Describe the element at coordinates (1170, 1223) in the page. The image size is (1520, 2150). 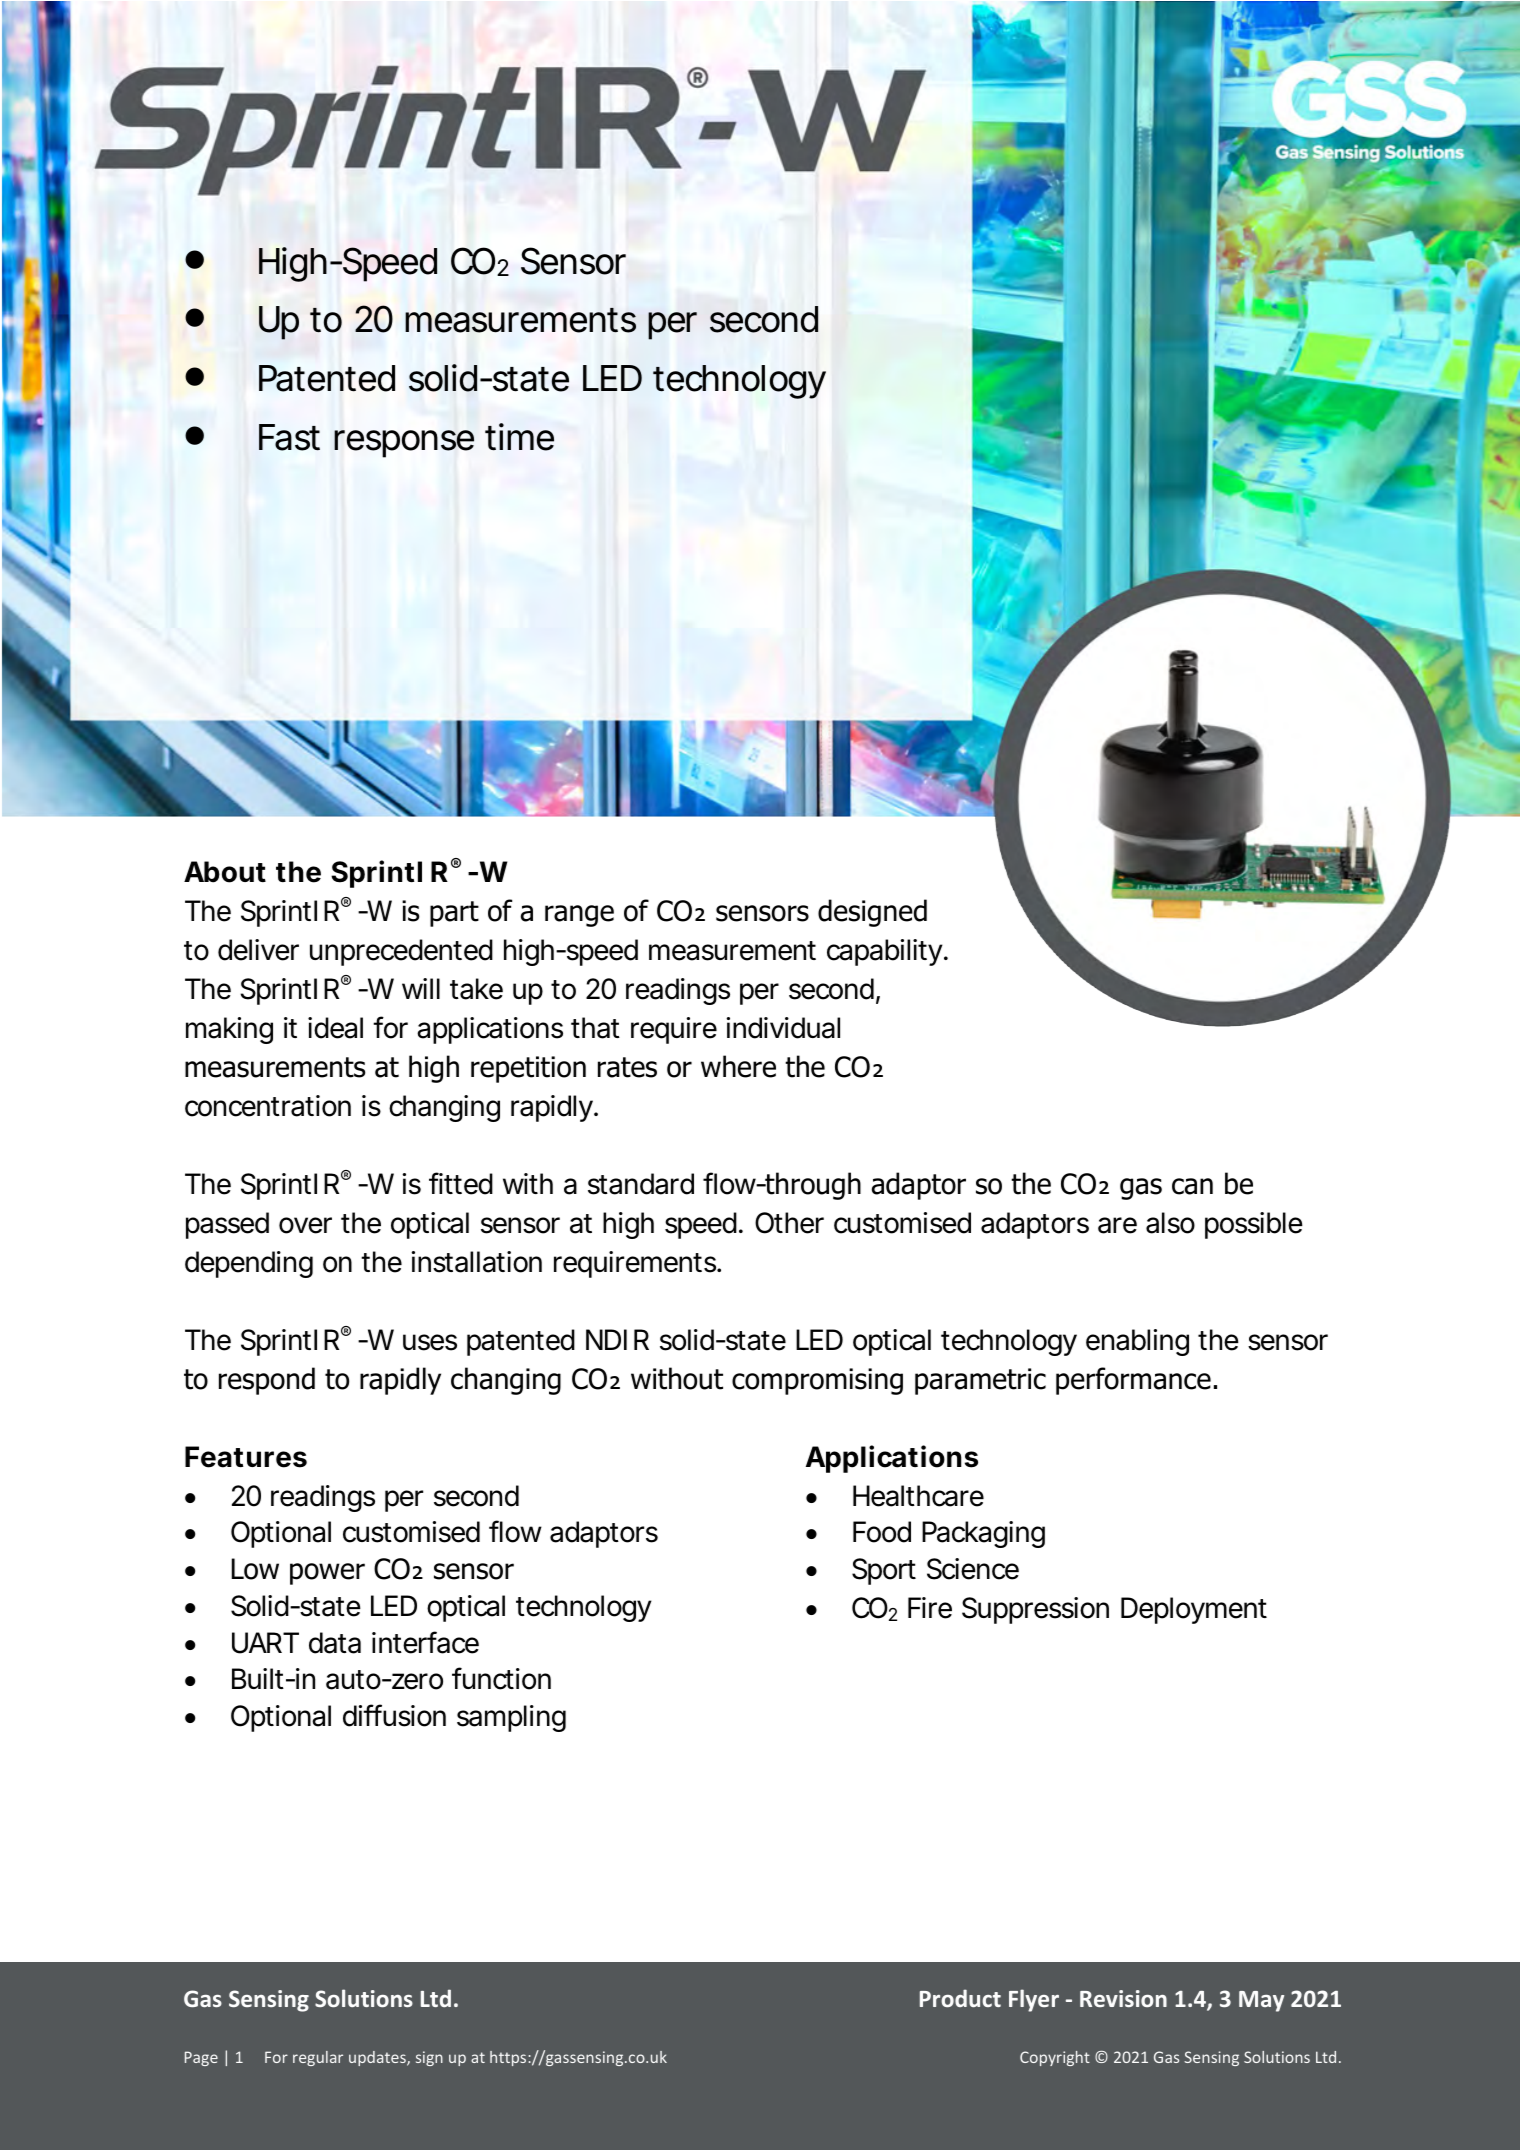
I see `also` at that location.
